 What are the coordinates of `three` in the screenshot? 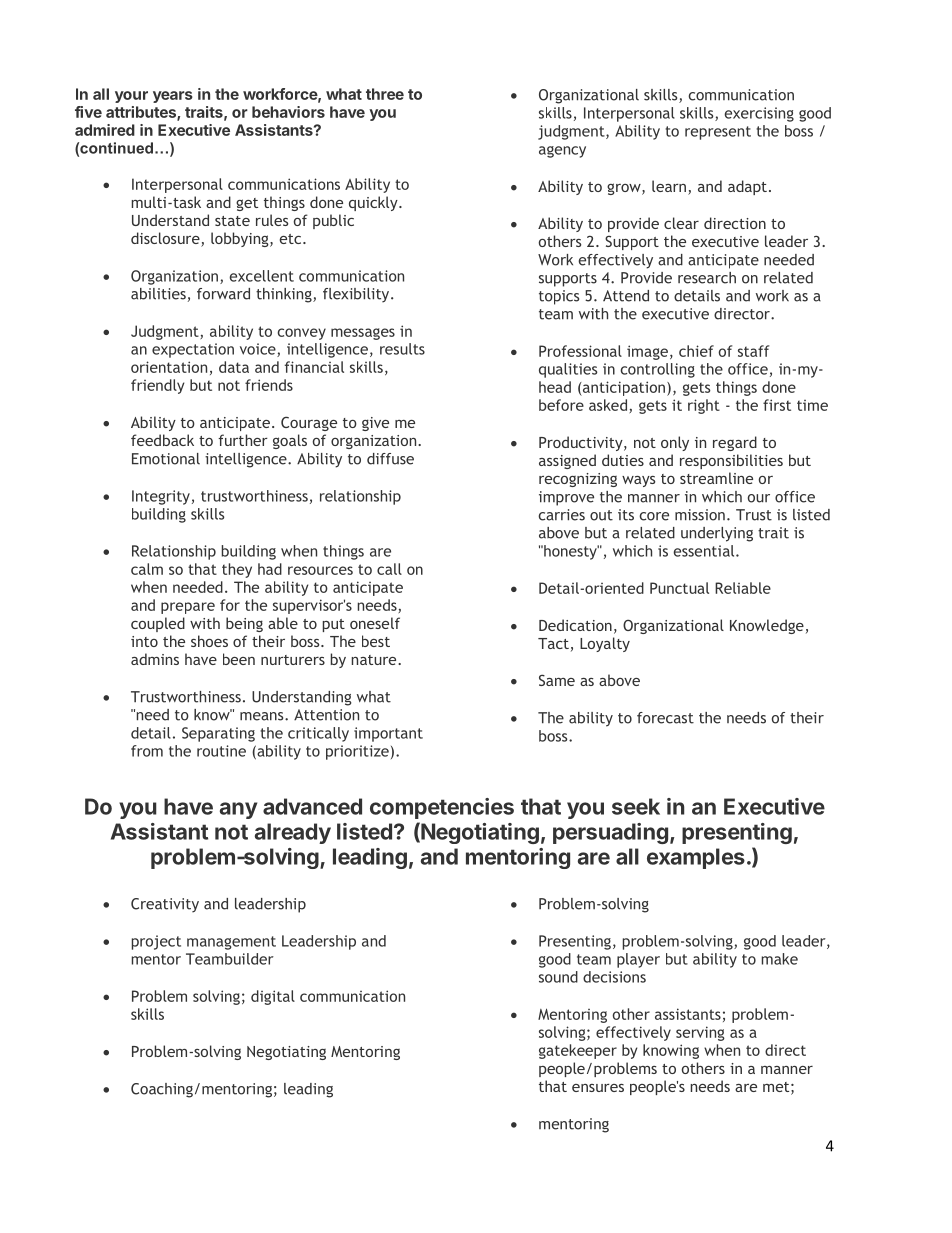 It's located at (385, 94).
